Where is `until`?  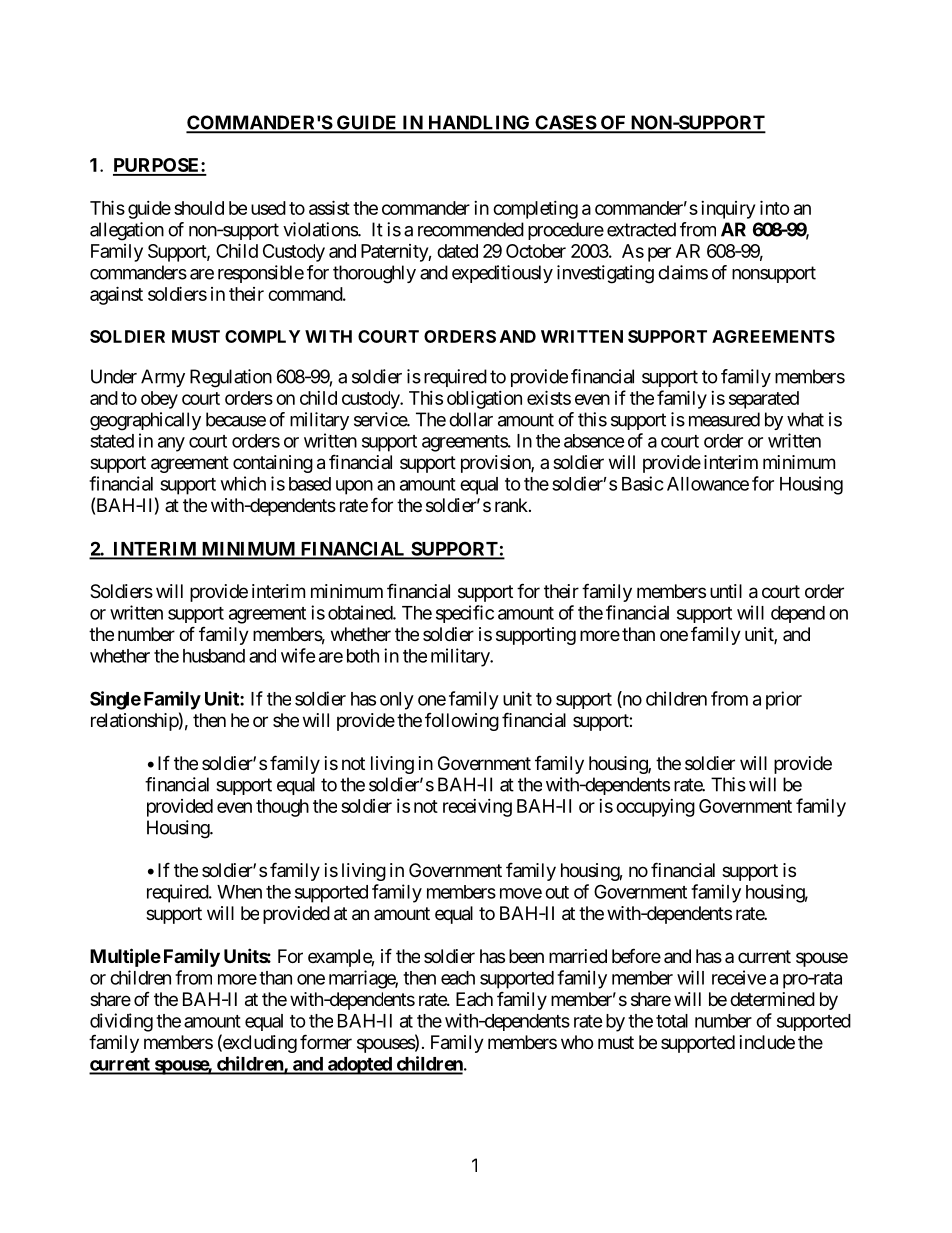
until is located at coordinates (726, 591).
